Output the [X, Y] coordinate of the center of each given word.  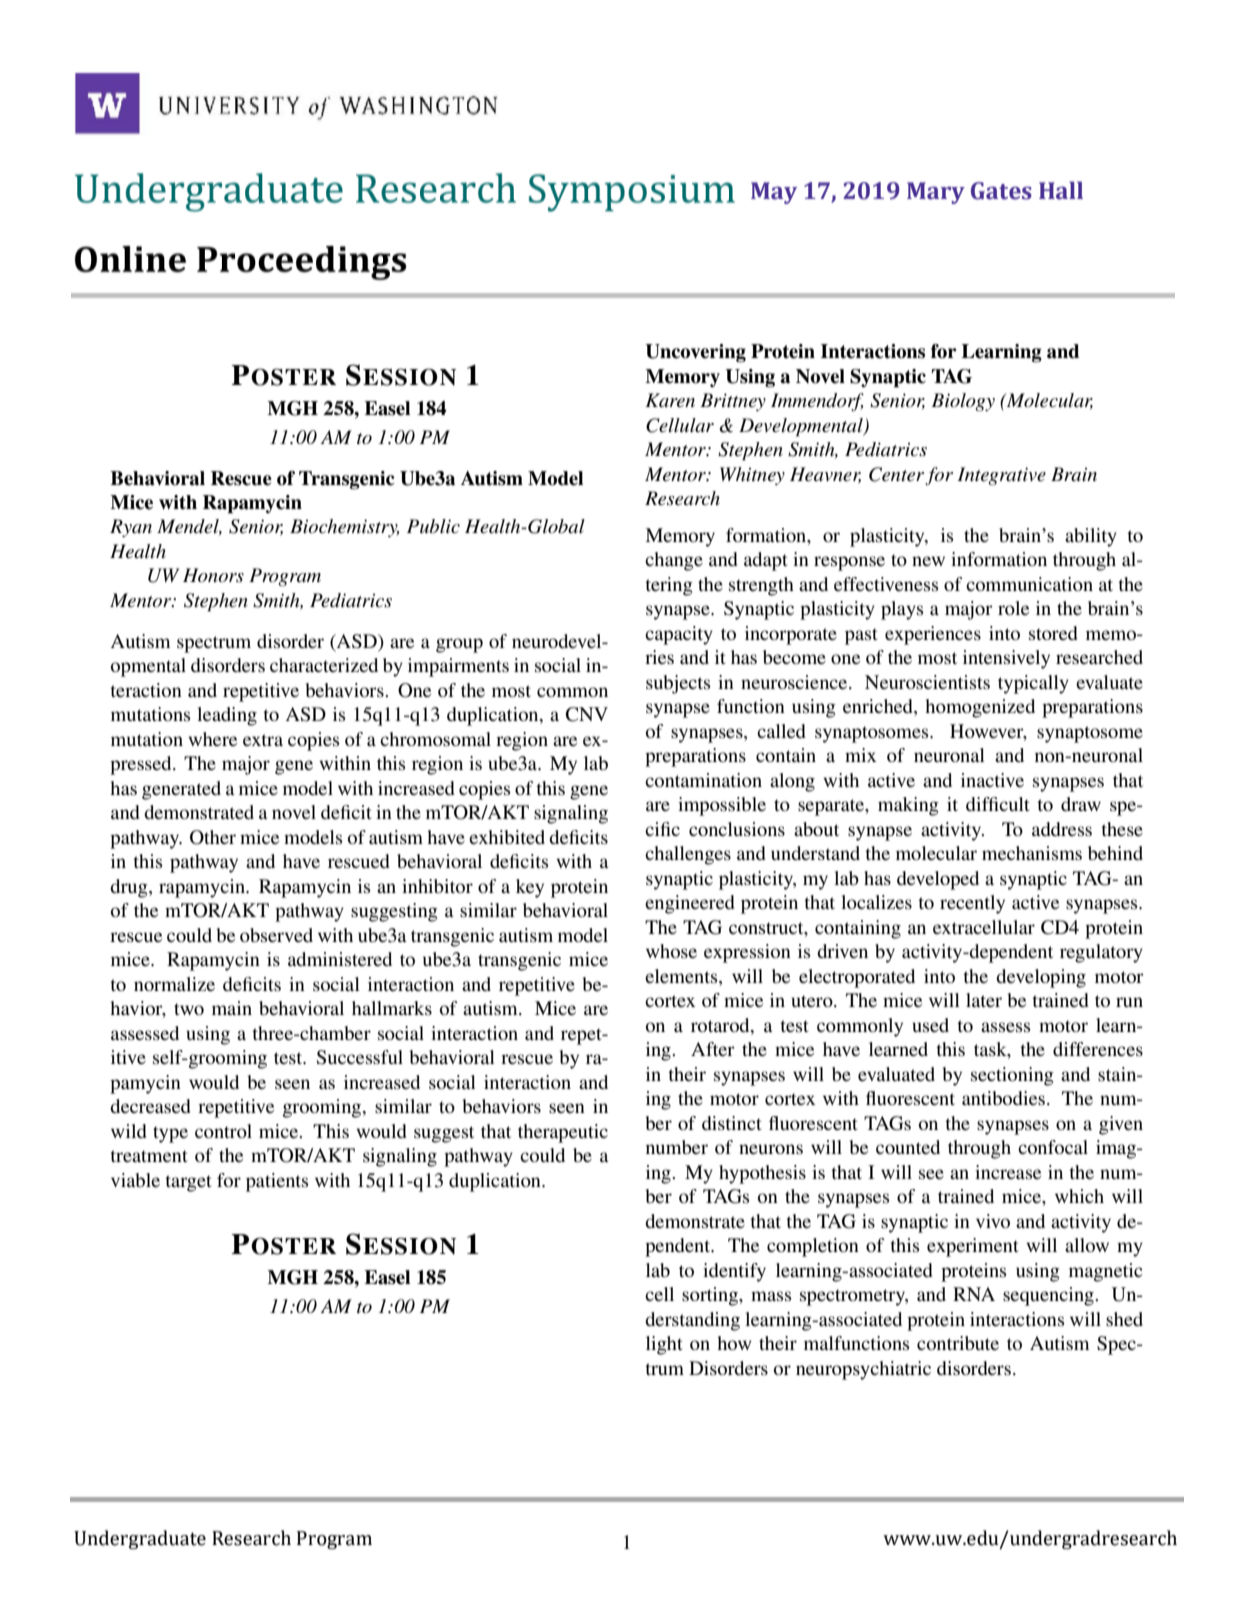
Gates [1001, 191]
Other [213, 837]
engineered [690, 904]
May [774, 193]
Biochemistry [344, 528]
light [664, 1345]
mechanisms [1032, 853]
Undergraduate [140, 1539]
